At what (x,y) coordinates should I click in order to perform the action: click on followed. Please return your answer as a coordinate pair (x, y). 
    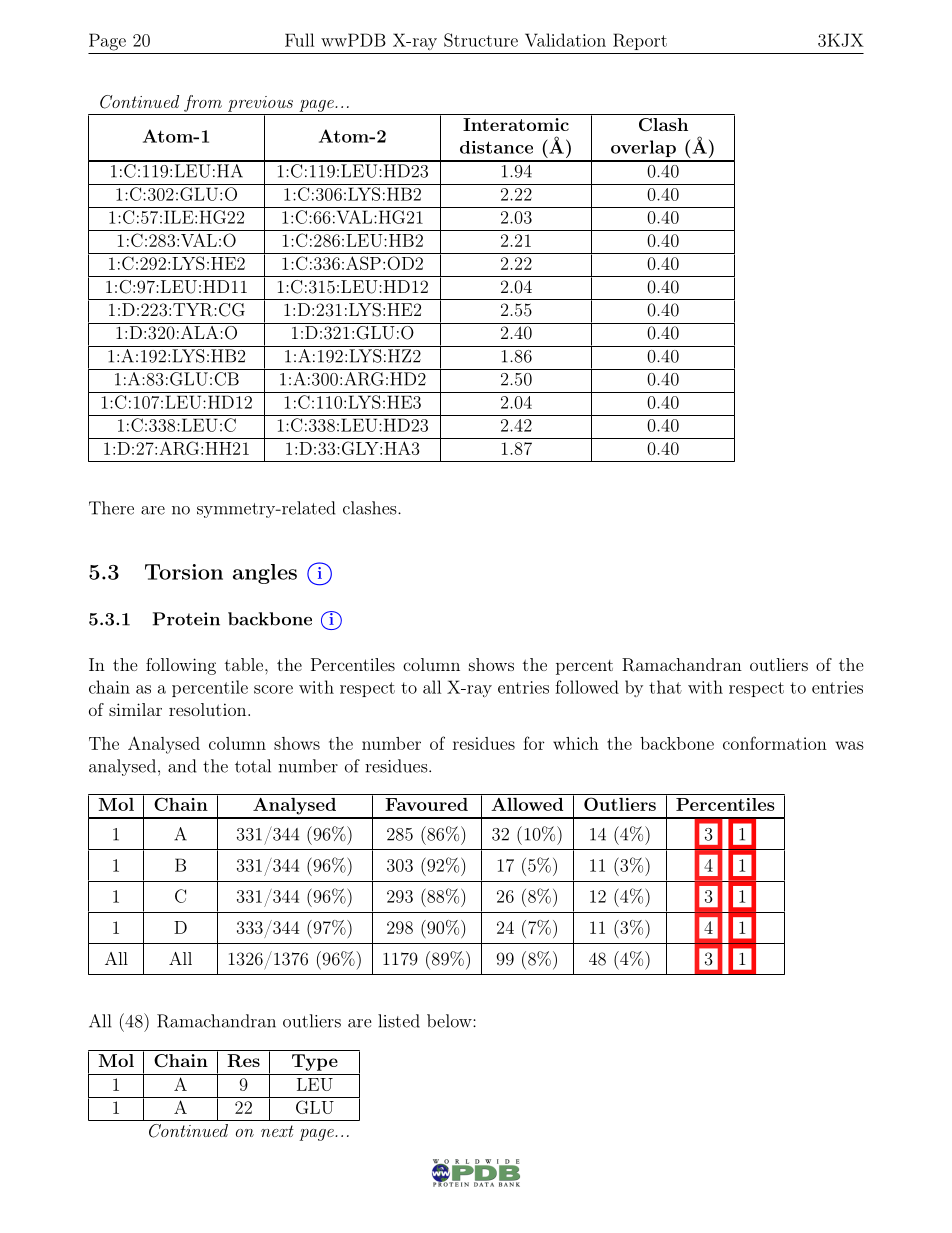
    Looking at the image, I should click on (587, 687).
